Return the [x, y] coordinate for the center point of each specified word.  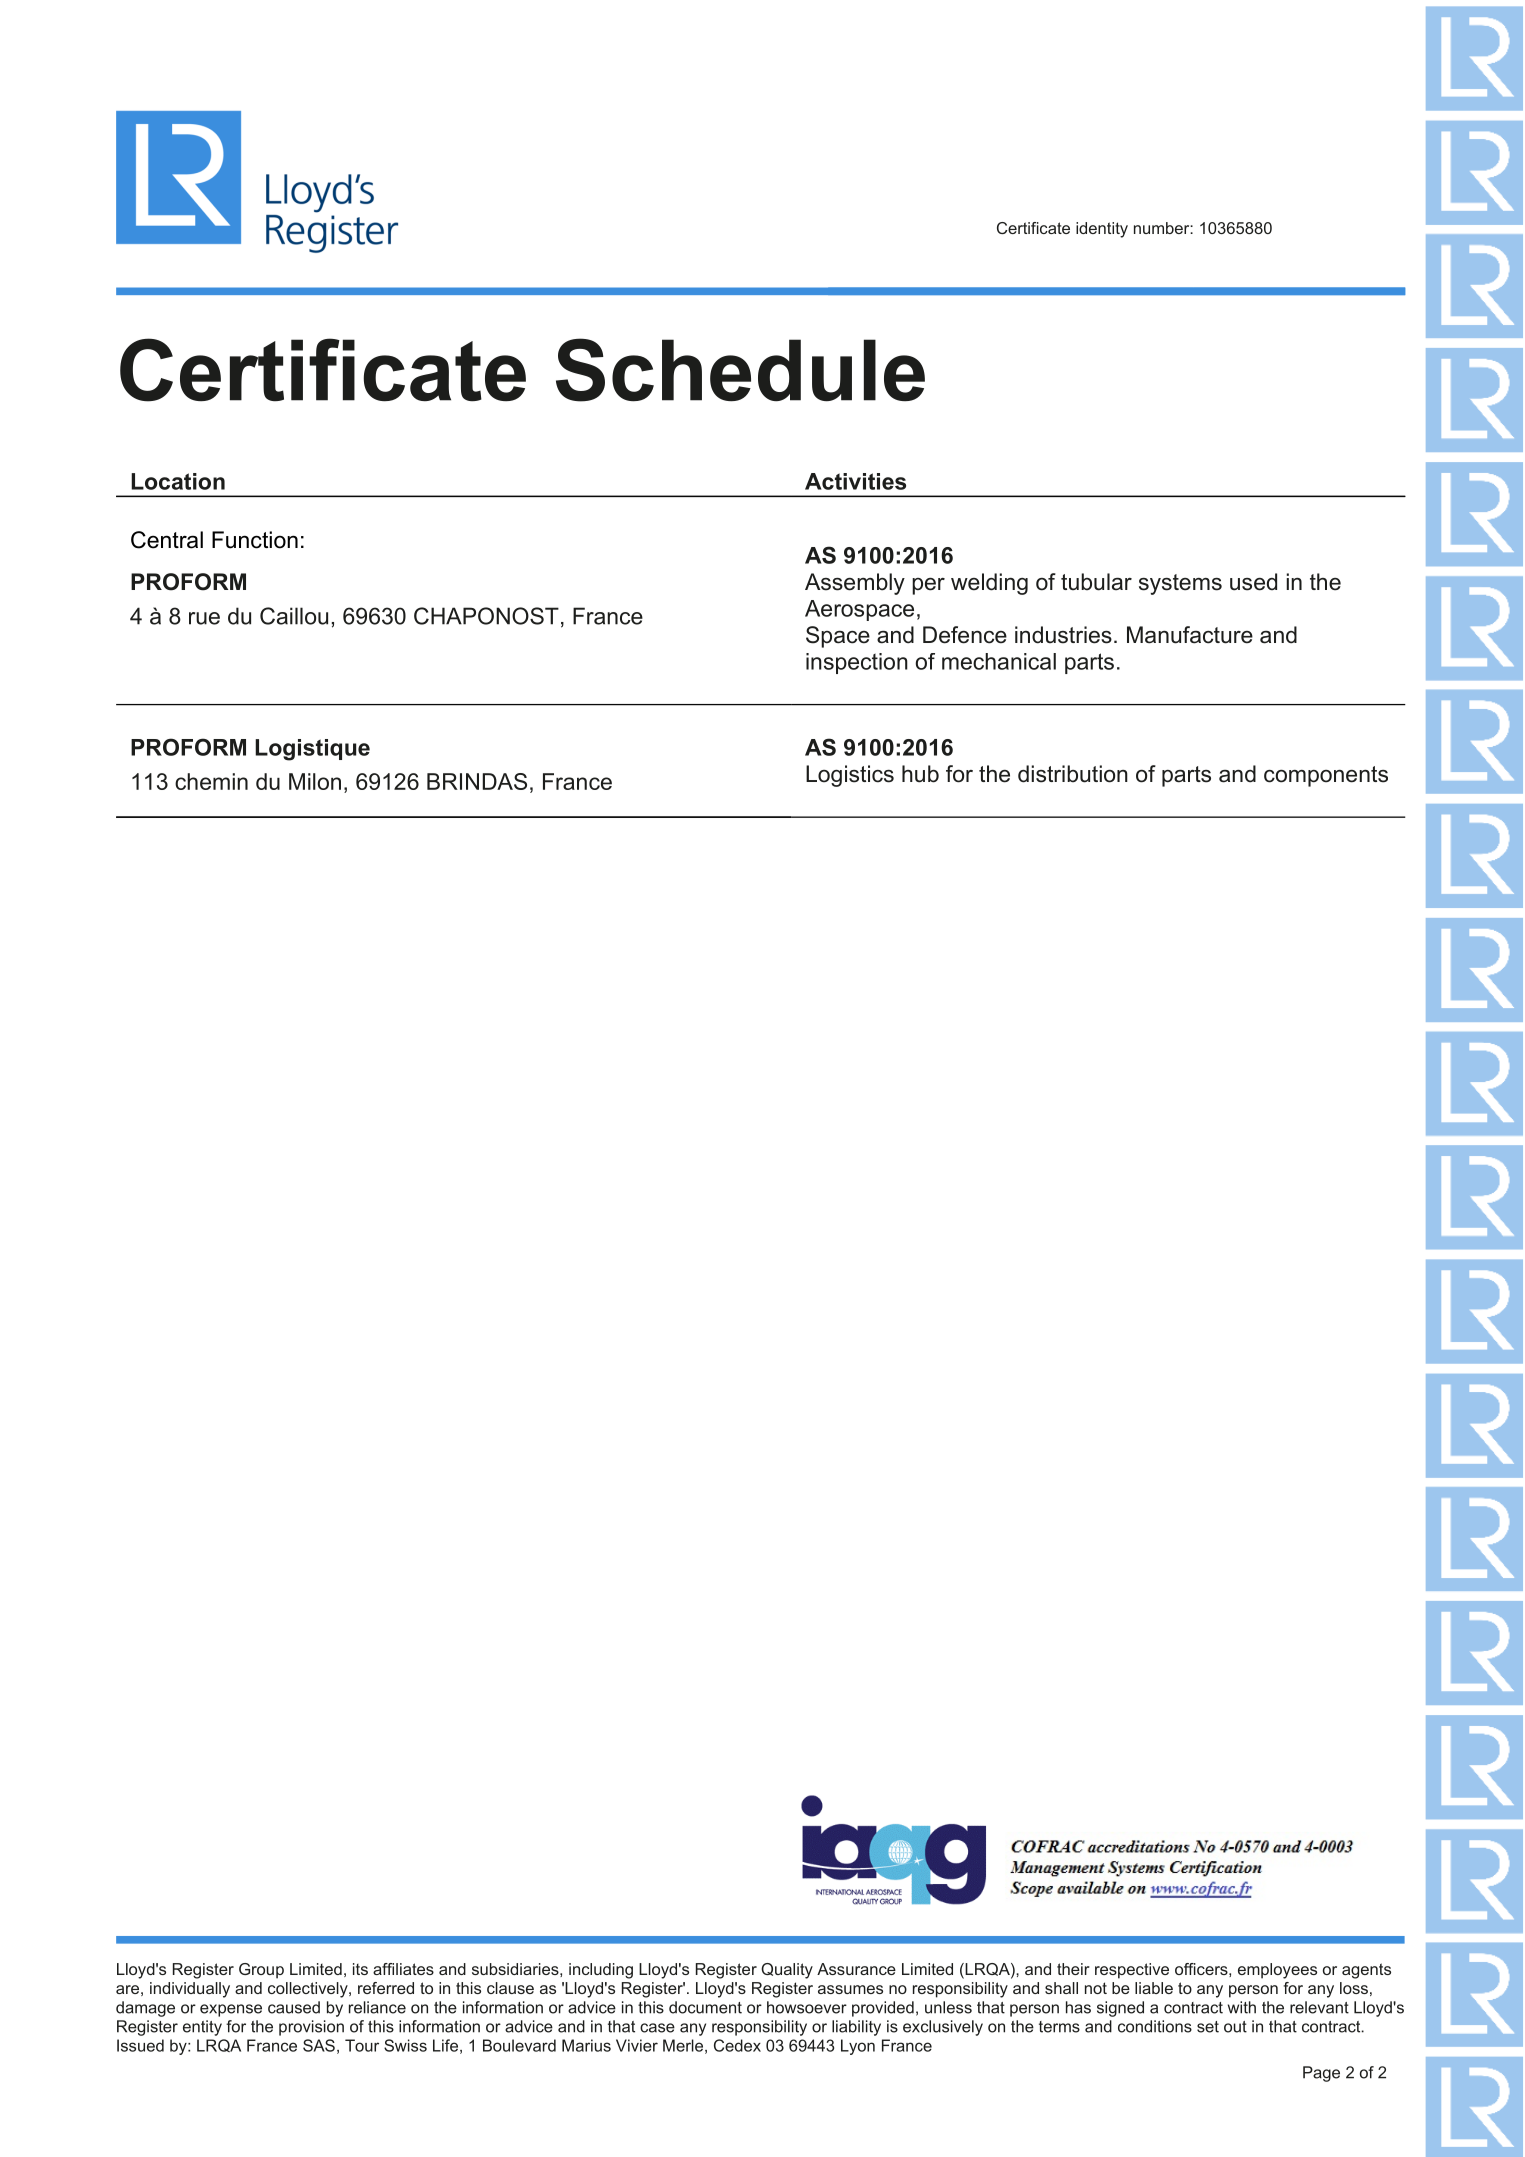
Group [261, 1971]
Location [178, 481]
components [1326, 776]
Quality [787, 1971]
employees [1277, 1971]
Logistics [850, 776]
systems [1180, 584]
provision [311, 2028]
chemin [211, 781]
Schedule [740, 370]
